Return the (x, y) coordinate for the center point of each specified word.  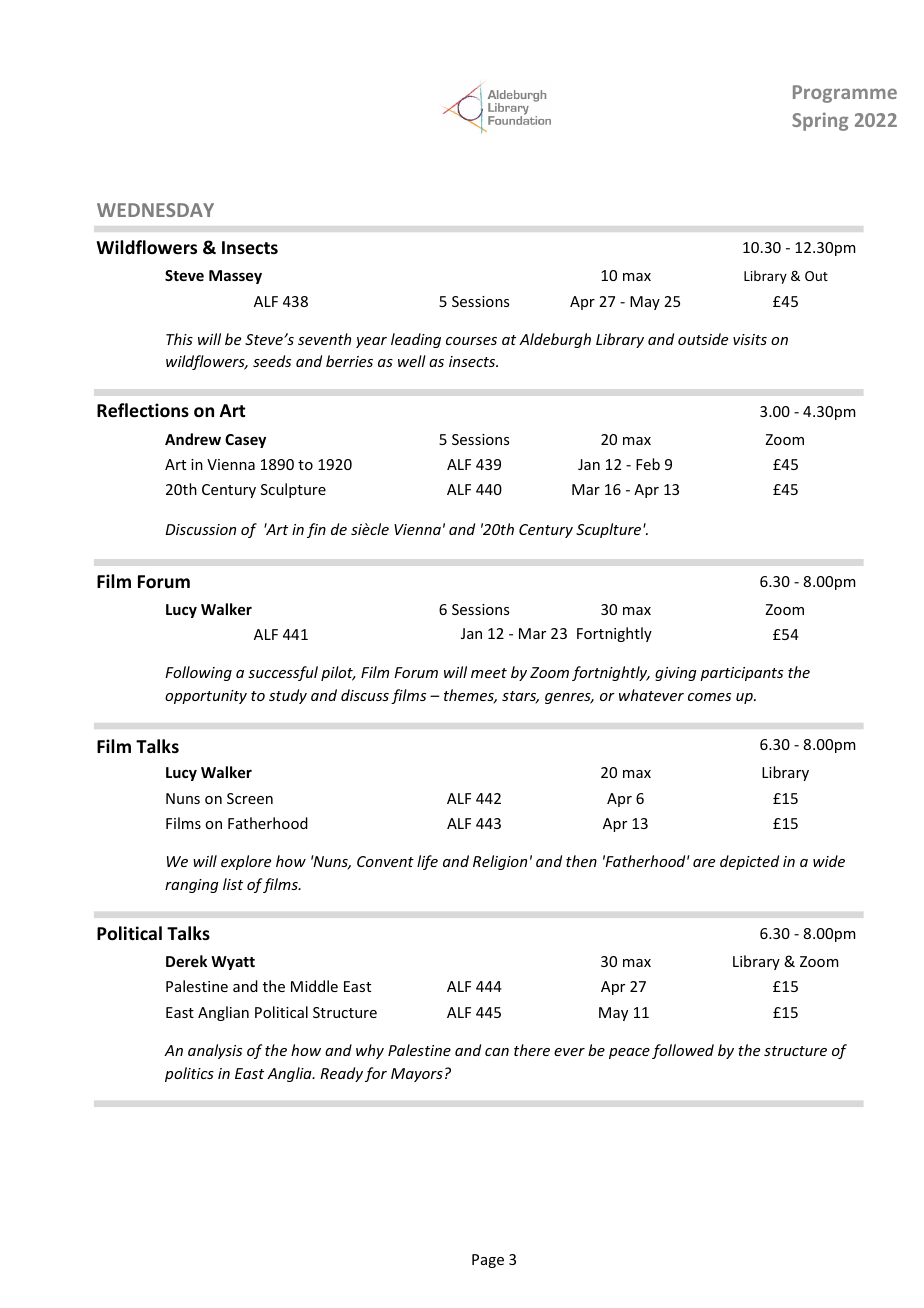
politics (189, 1074)
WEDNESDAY (155, 210)
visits (750, 339)
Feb (648, 464)
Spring (820, 121)
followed (683, 1051)
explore (246, 862)
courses (471, 341)
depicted (749, 862)
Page (488, 1261)
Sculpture (293, 490)
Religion (500, 862)
